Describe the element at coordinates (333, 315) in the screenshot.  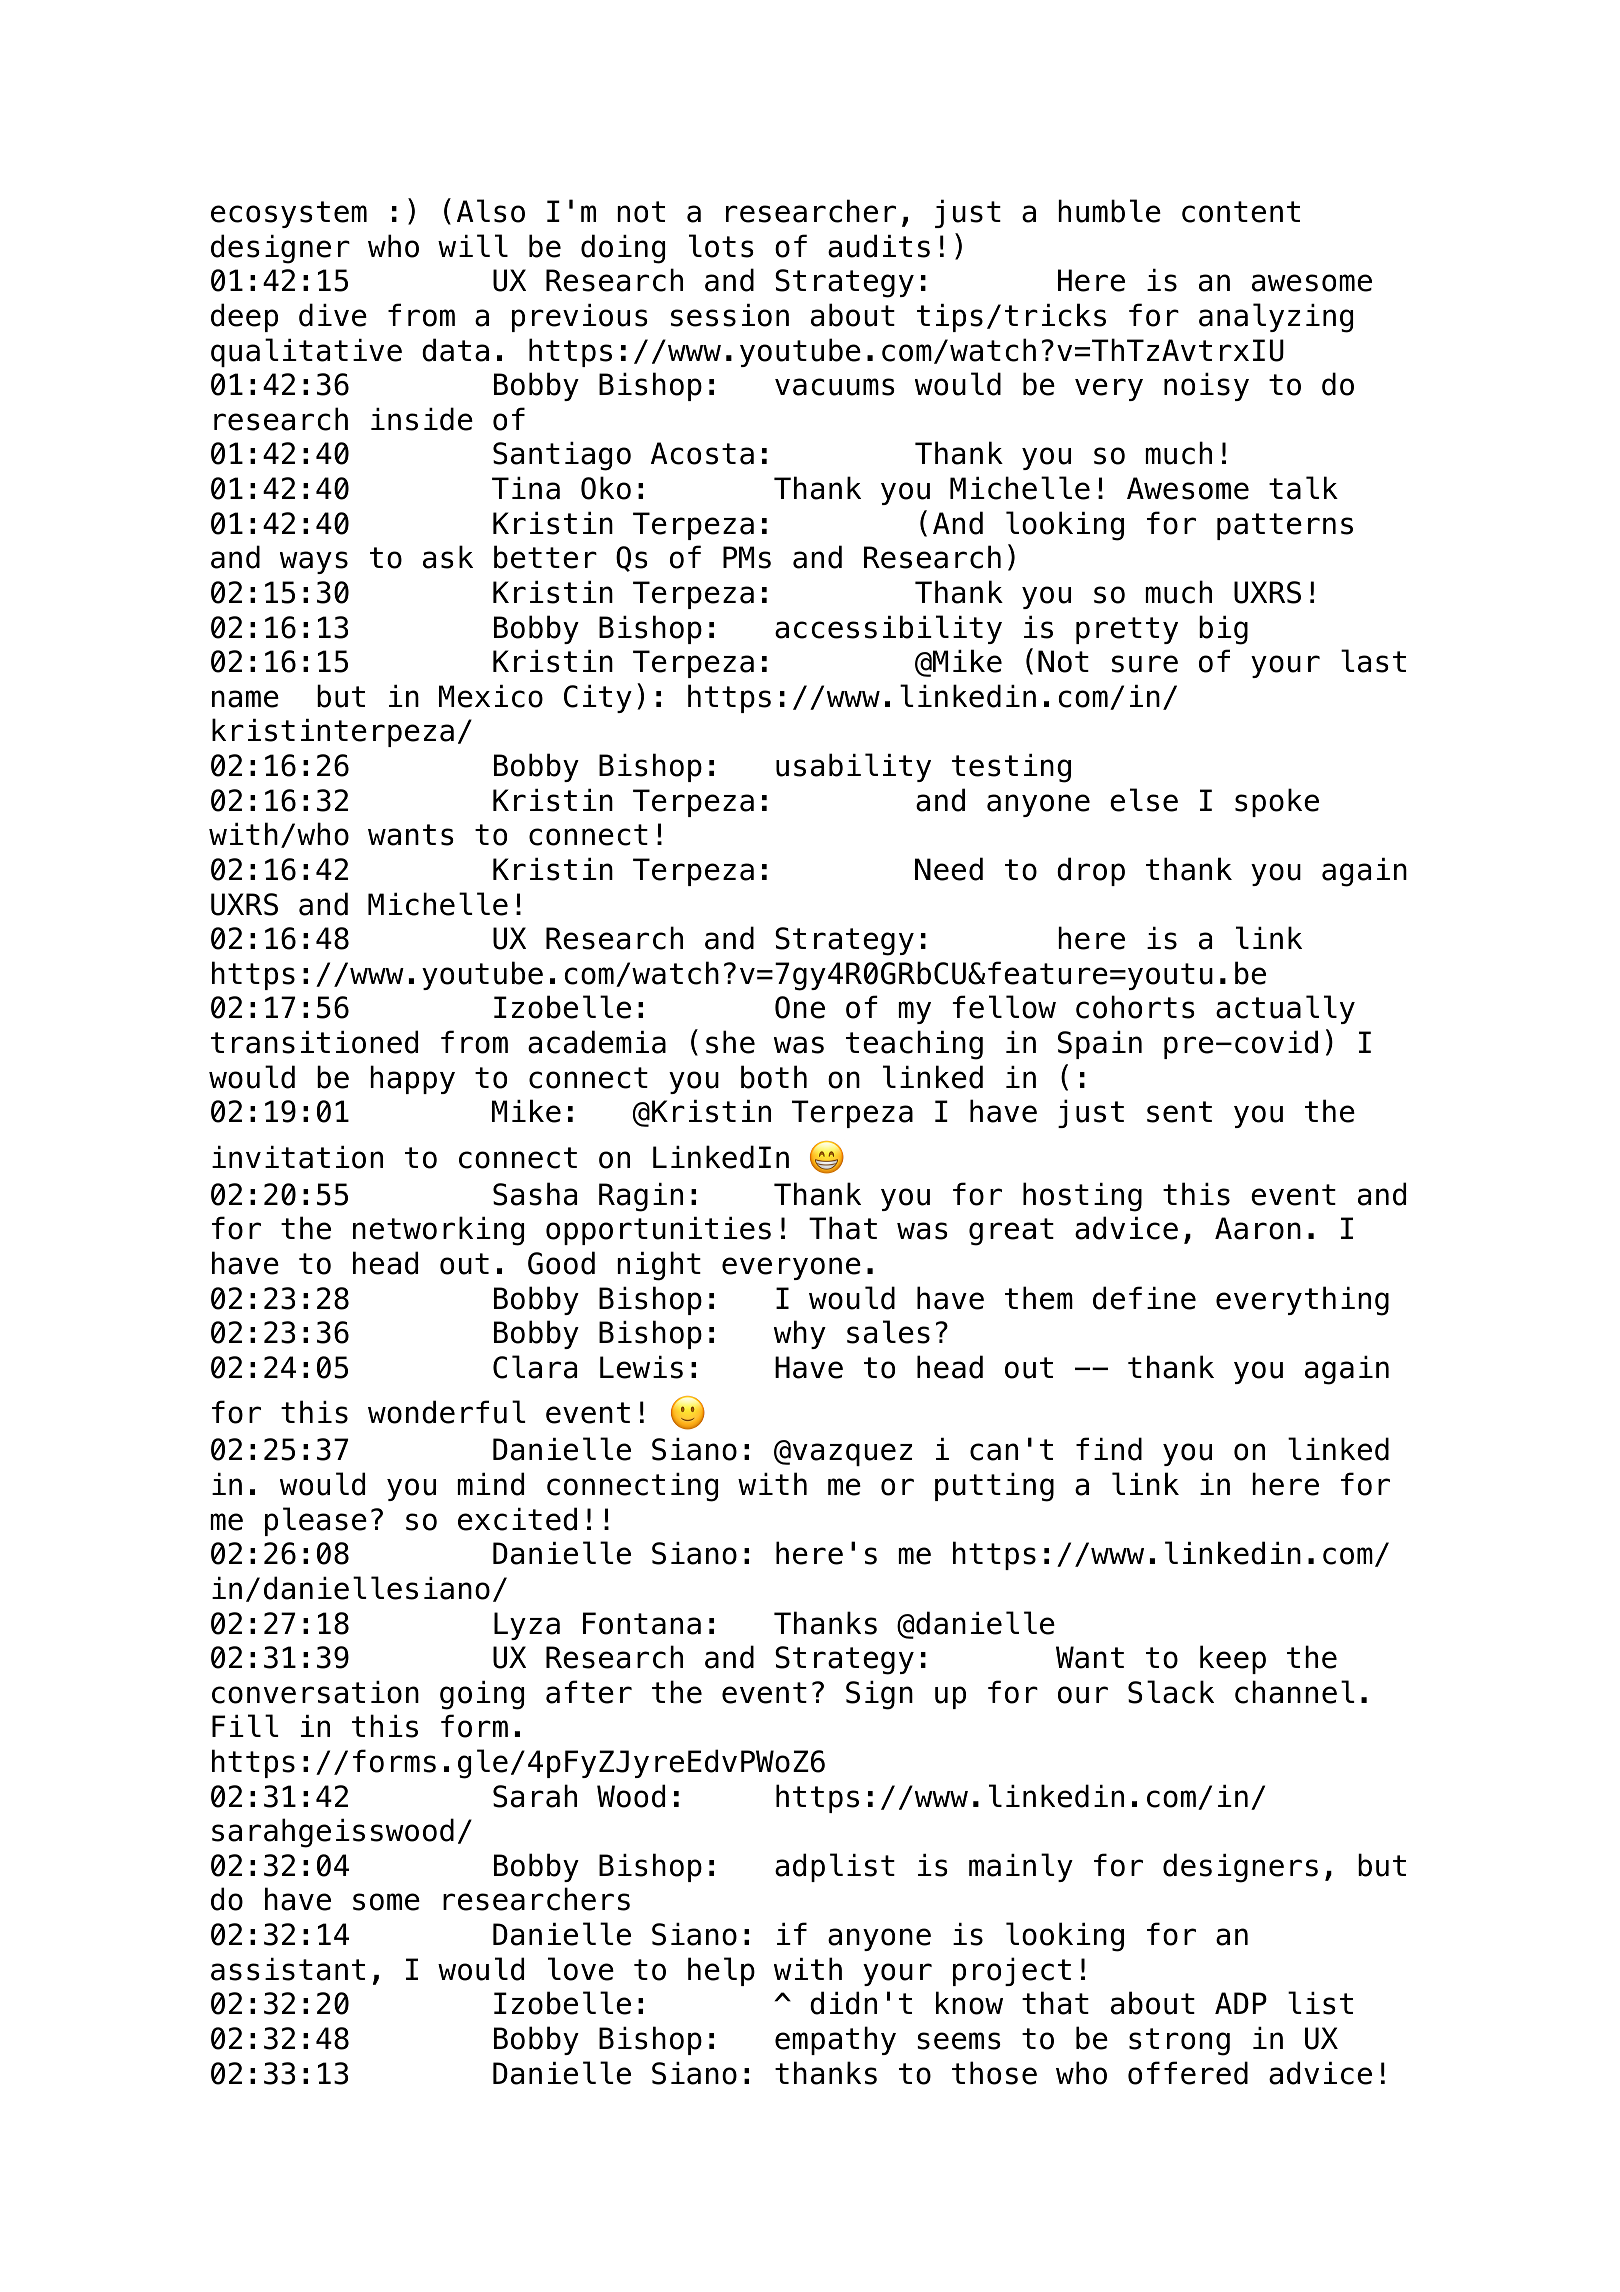
I see `dive` at that location.
